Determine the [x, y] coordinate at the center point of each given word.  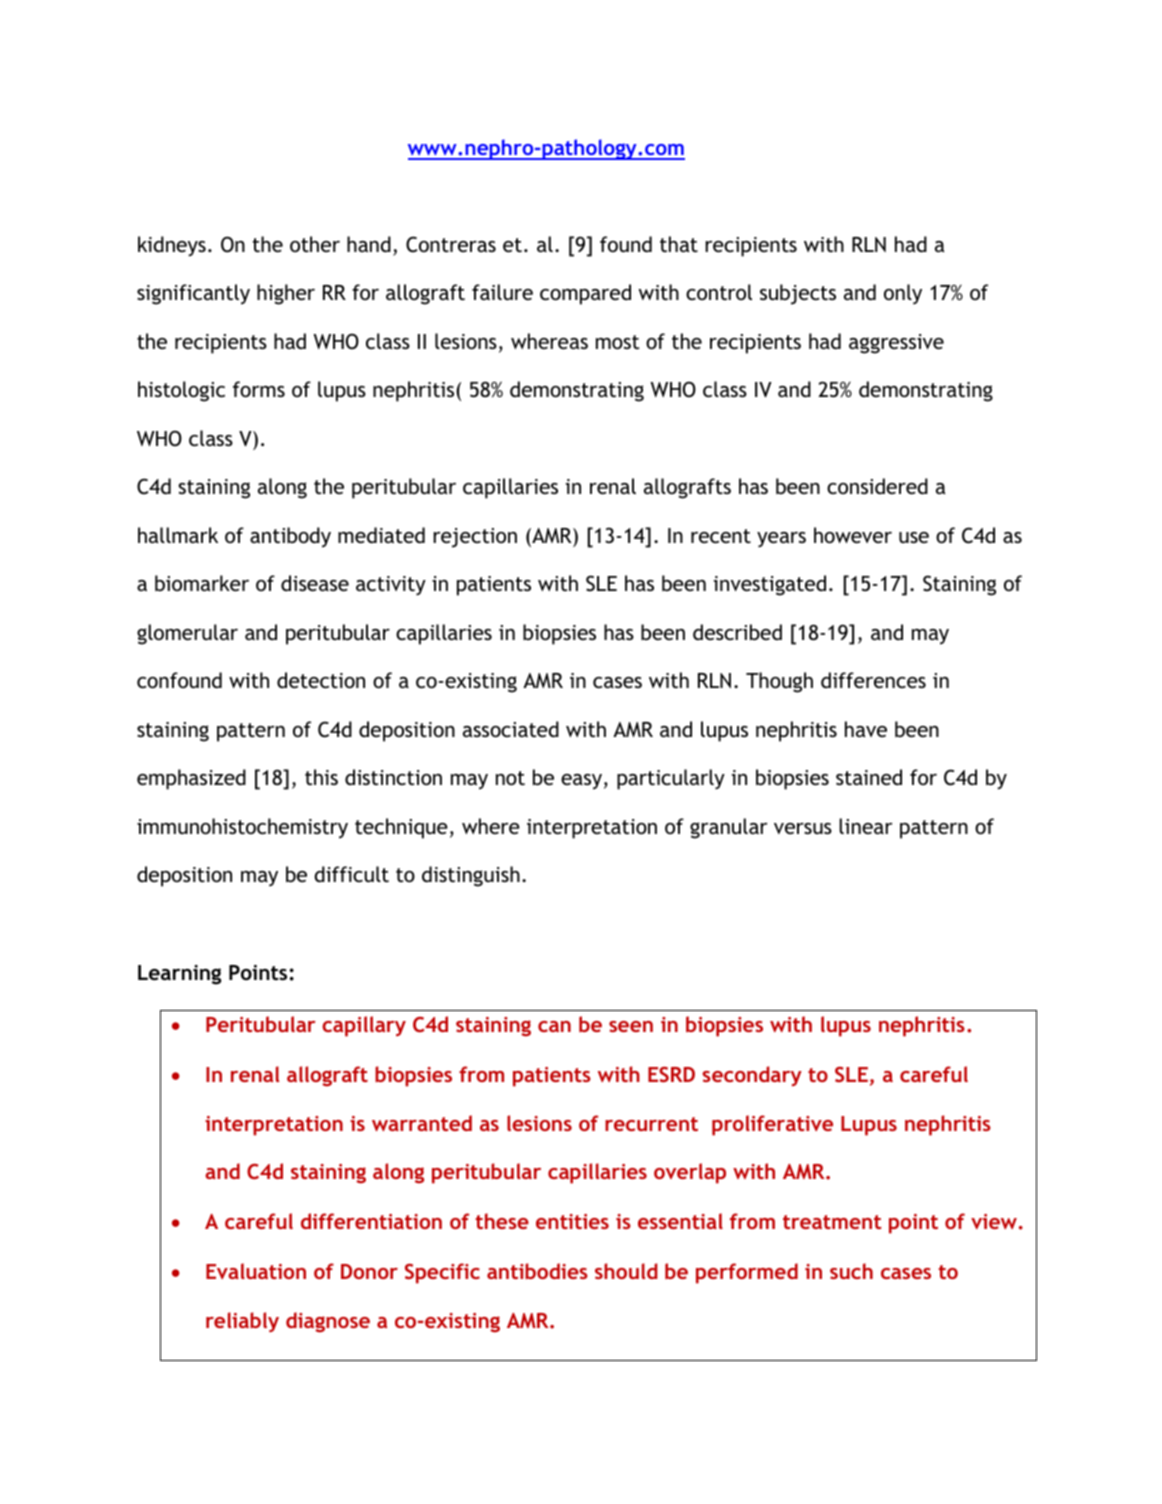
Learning [179, 975]
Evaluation [256, 1271]
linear [865, 826]
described [737, 632]
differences [873, 680]
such [851, 1271]
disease [315, 583]
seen [631, 1026]
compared [585, 294]
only [903, 294]
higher [286, 294]
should [626, 1271]
